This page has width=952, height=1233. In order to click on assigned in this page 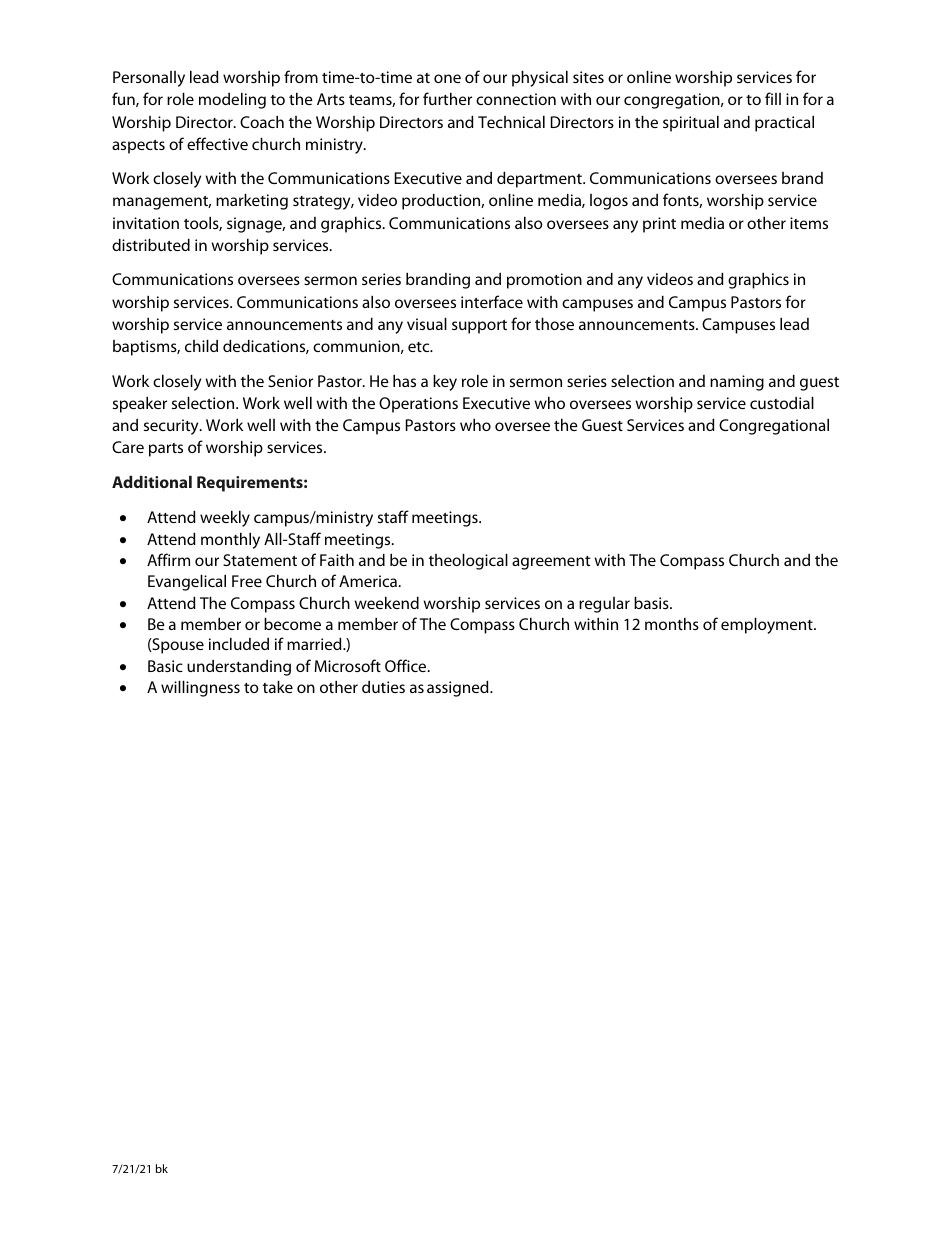, I will do `click(459, 689)`.
